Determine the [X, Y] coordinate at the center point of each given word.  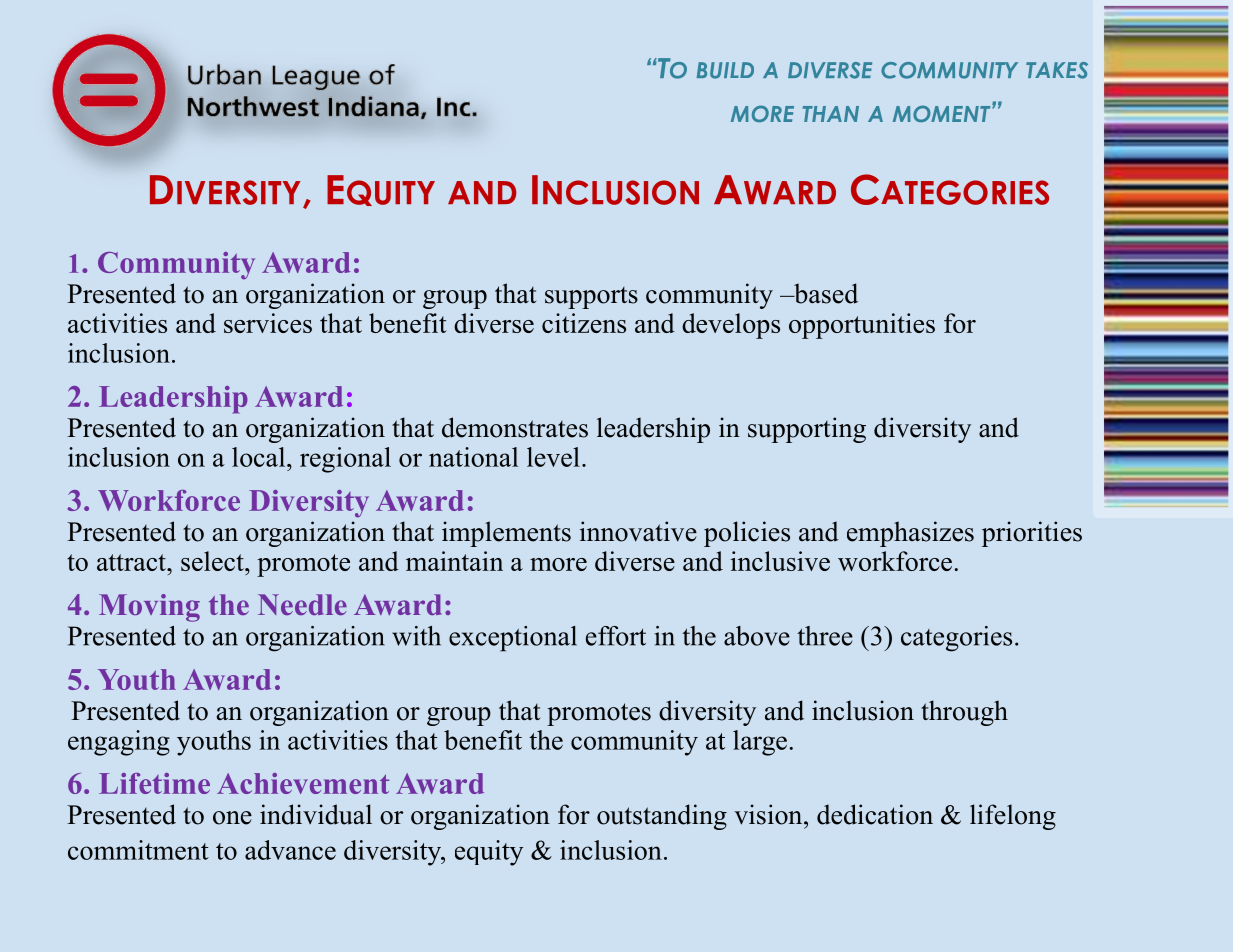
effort [616, 636]
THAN [831, 114]
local [260, 457]
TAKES [1057, 70]
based [825, 293]
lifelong [1013, 817]
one [232, 818]
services [268, 323]
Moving [149, 608]
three [825, 636]
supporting [807, 430]
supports [591, 298]
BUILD [725, 70]
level [553, 457]
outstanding [662, 817]
